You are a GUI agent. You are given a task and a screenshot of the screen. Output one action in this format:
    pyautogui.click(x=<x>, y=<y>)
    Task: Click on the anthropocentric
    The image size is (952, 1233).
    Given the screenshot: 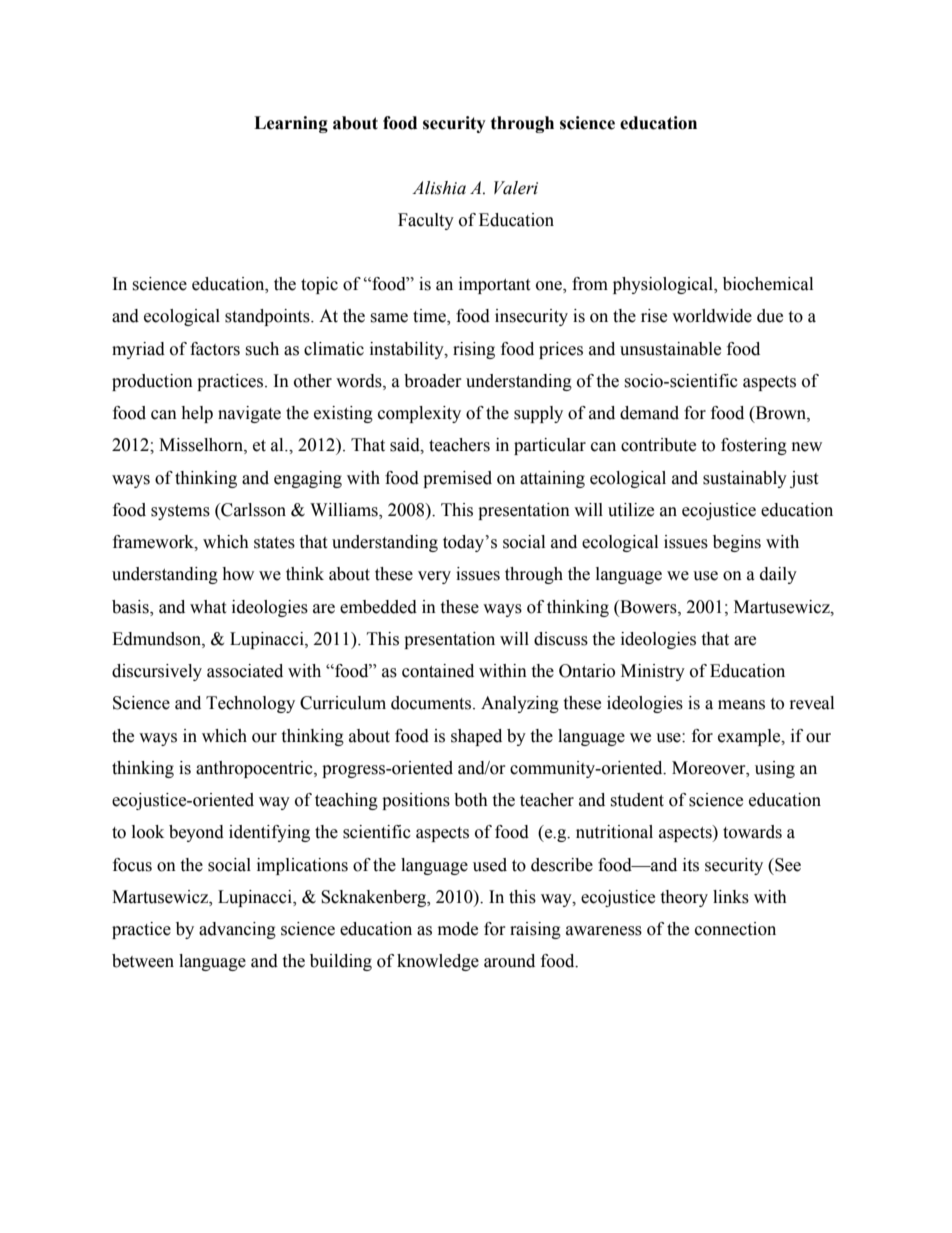 What is the action you would take?
    pyautogui.click(x=255, y=769)
